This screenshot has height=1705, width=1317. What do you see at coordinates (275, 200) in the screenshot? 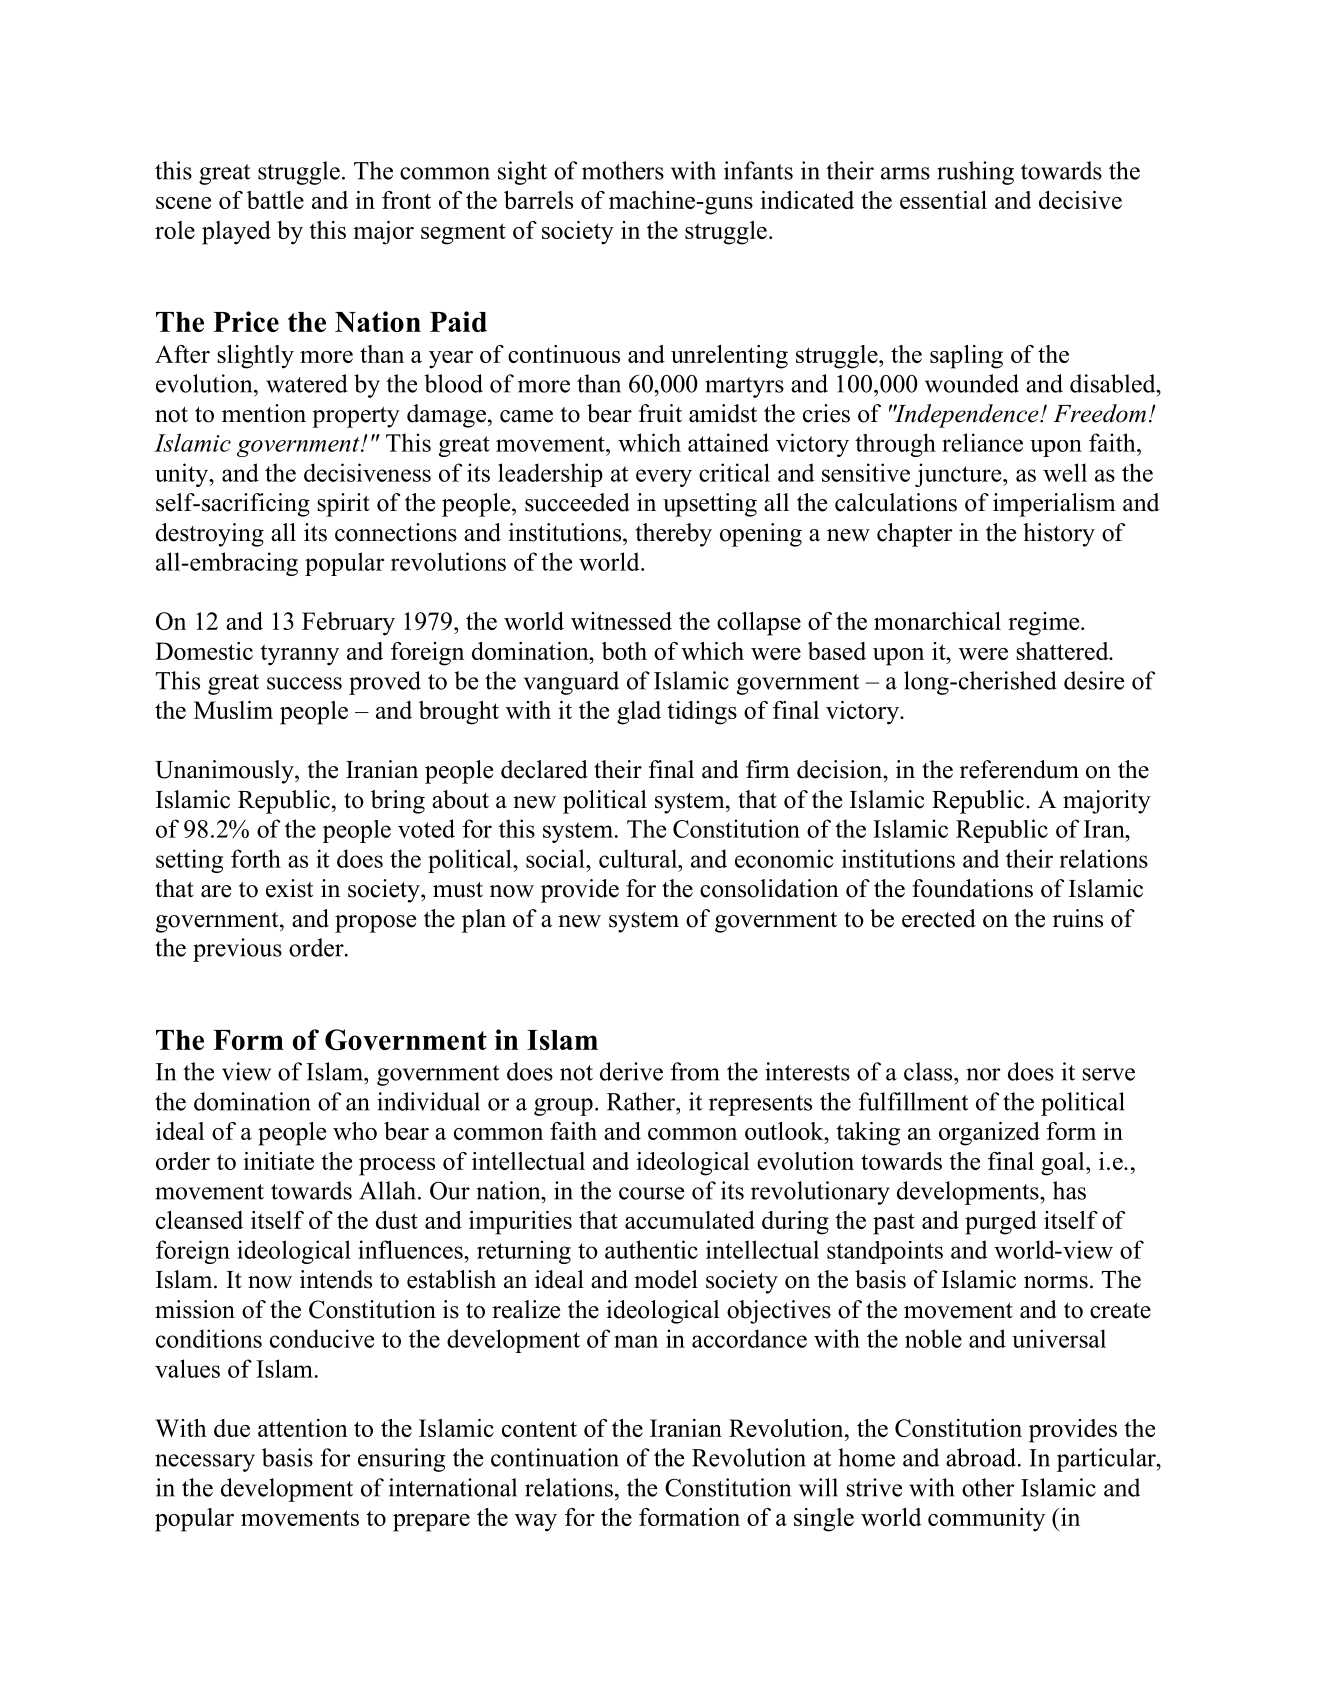
I see `battle` at bounding box center [275, 200].
